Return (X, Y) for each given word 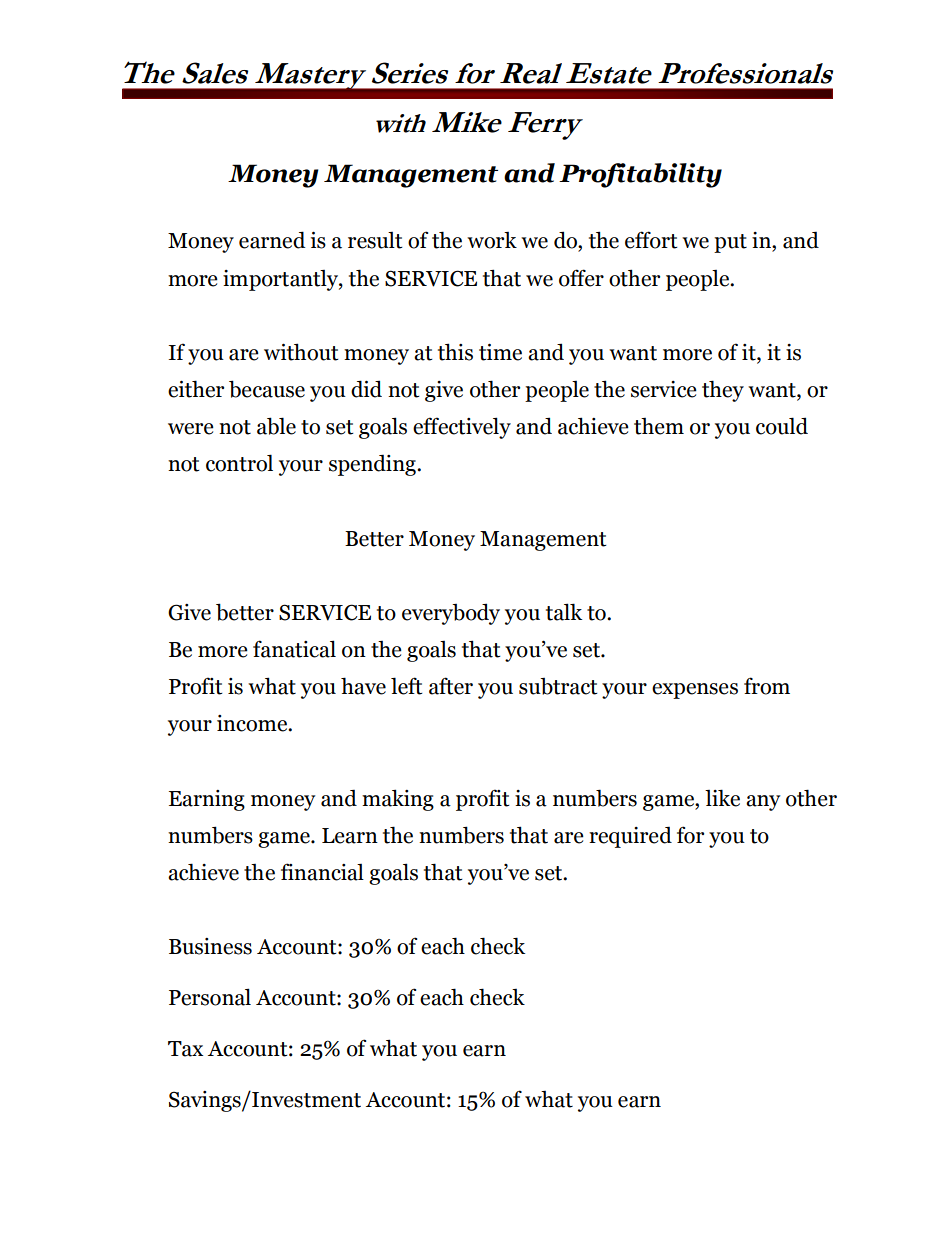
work (492, 240)
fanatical (294, 649)
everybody (451, 614)
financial (322, 872)
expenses (695, 691)
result (375, 240)
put (730, 243)
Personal (210, 997)
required (630, 837)
